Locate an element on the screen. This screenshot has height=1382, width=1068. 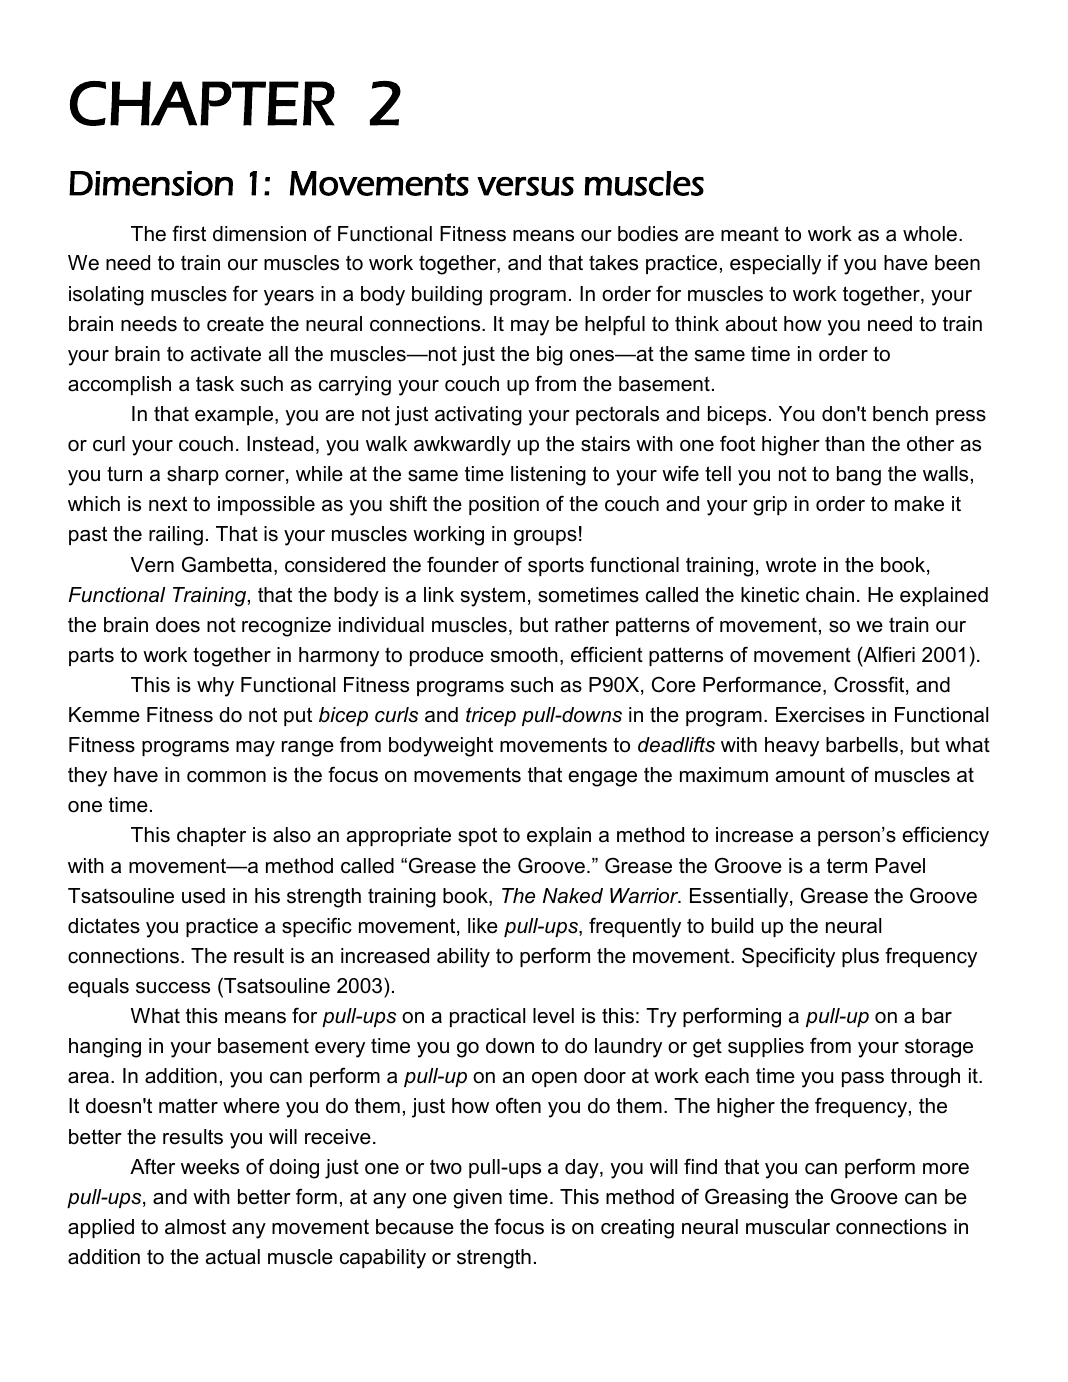
almost is located at coordinates (195, 1227).
